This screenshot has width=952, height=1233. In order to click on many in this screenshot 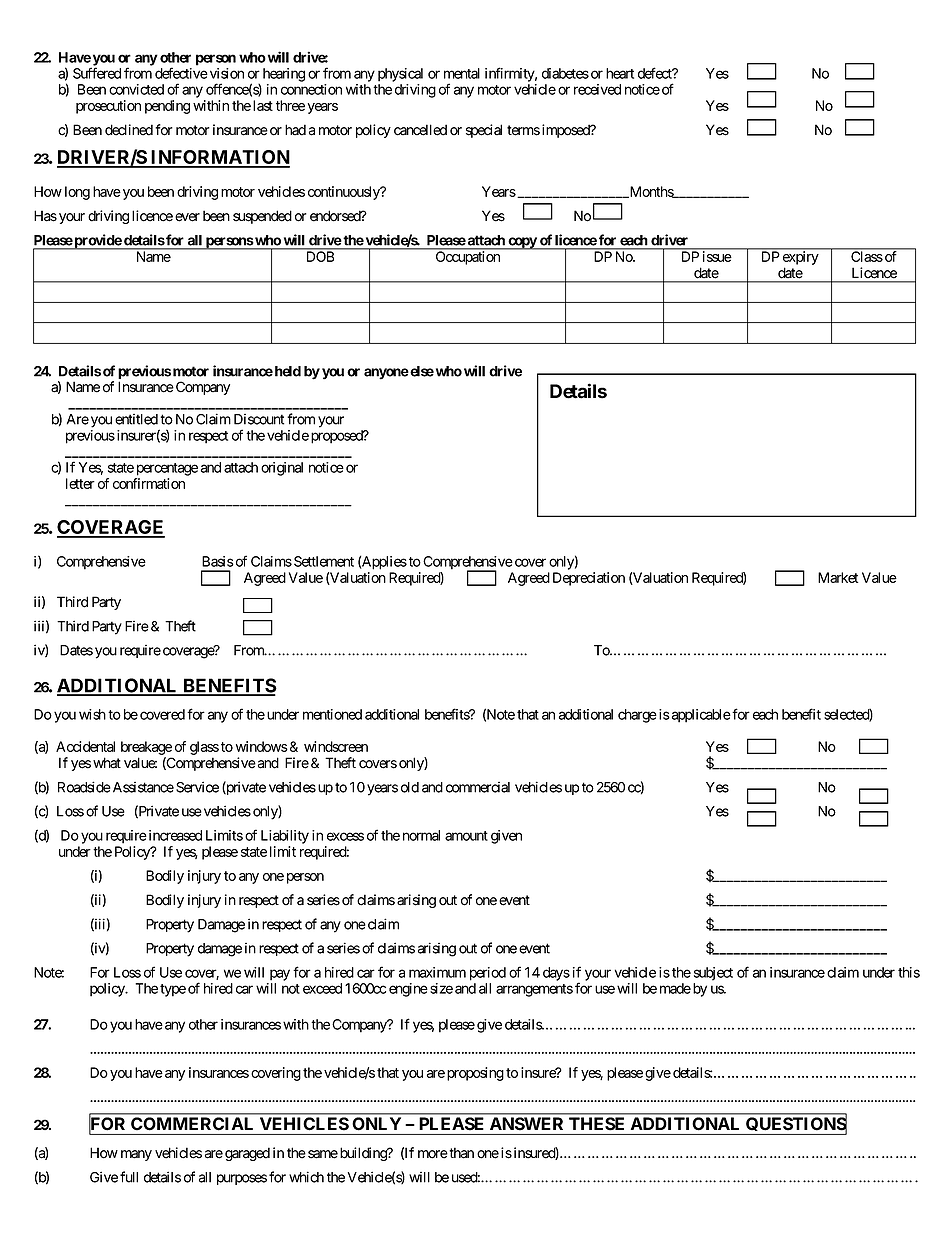, I will do `click(136, 1155)`.
